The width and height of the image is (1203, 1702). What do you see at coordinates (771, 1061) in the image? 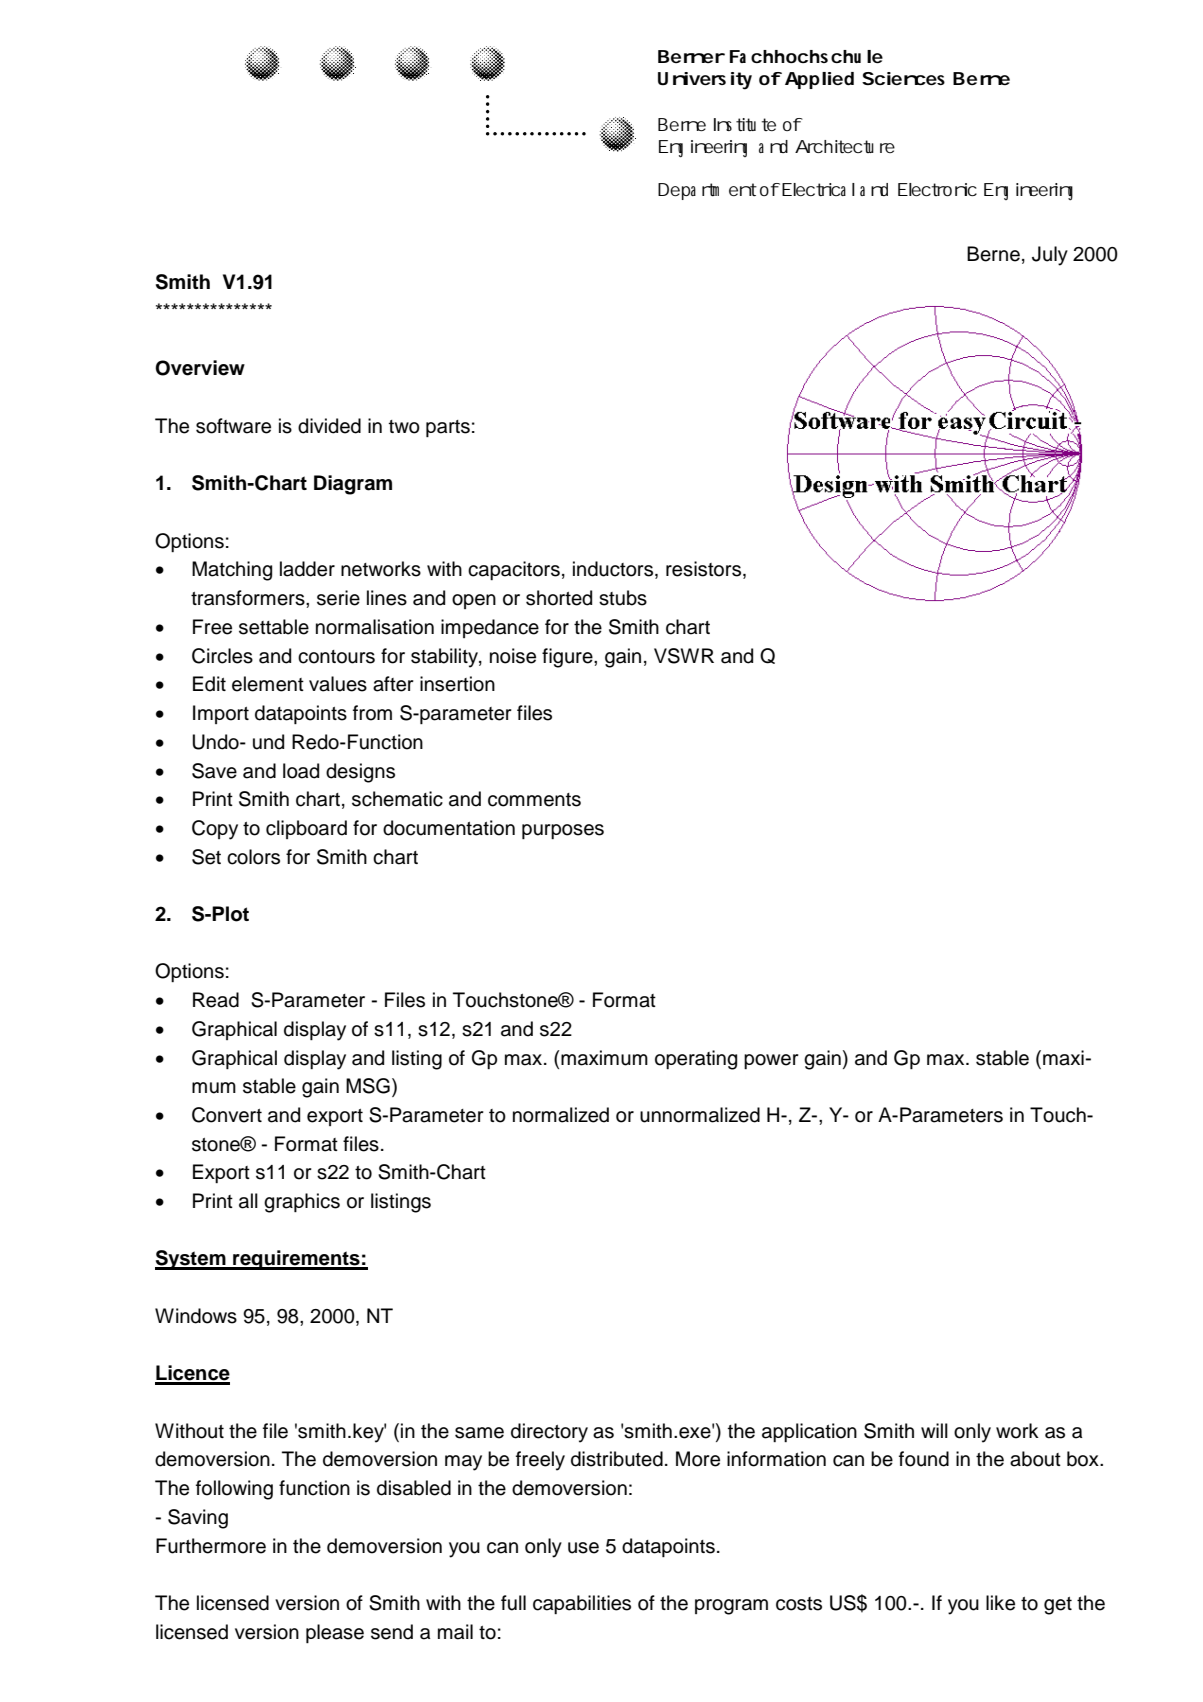
I see `power` at bounding box center [771, 1061].
